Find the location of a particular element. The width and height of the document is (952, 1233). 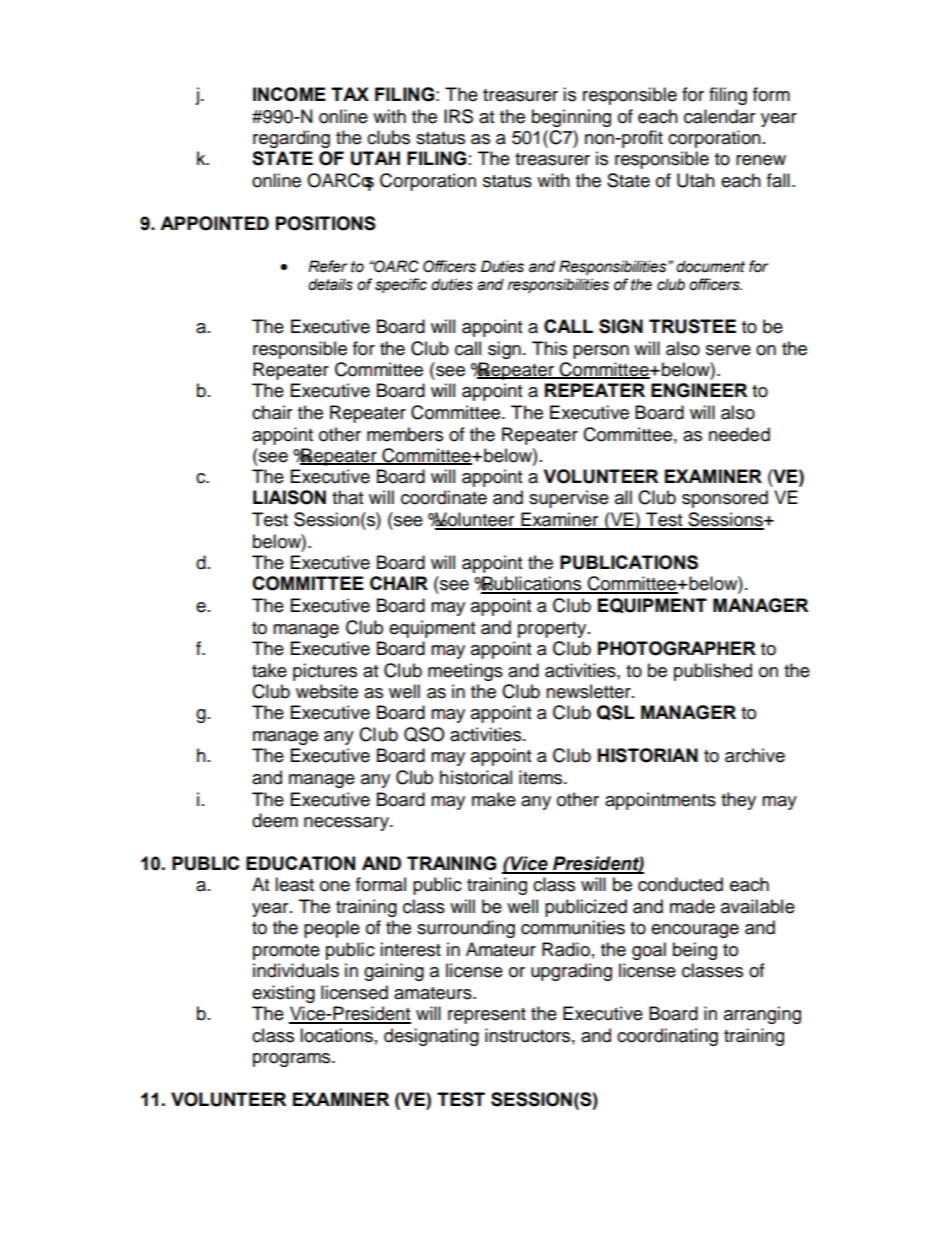

needed is located at coordinates (739, 434).
